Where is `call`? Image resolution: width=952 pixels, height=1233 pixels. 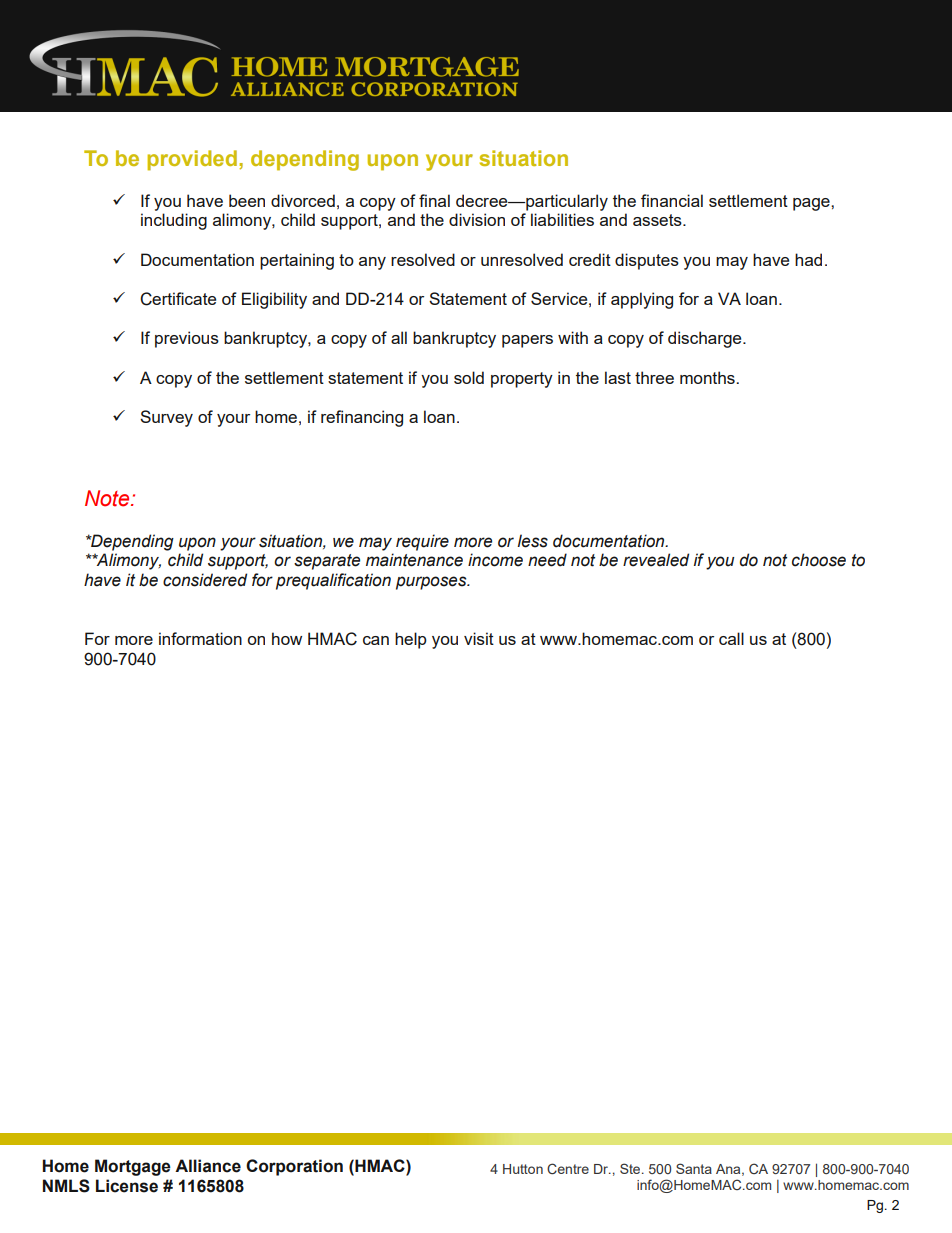
call is located at coordinates (731, 638).
